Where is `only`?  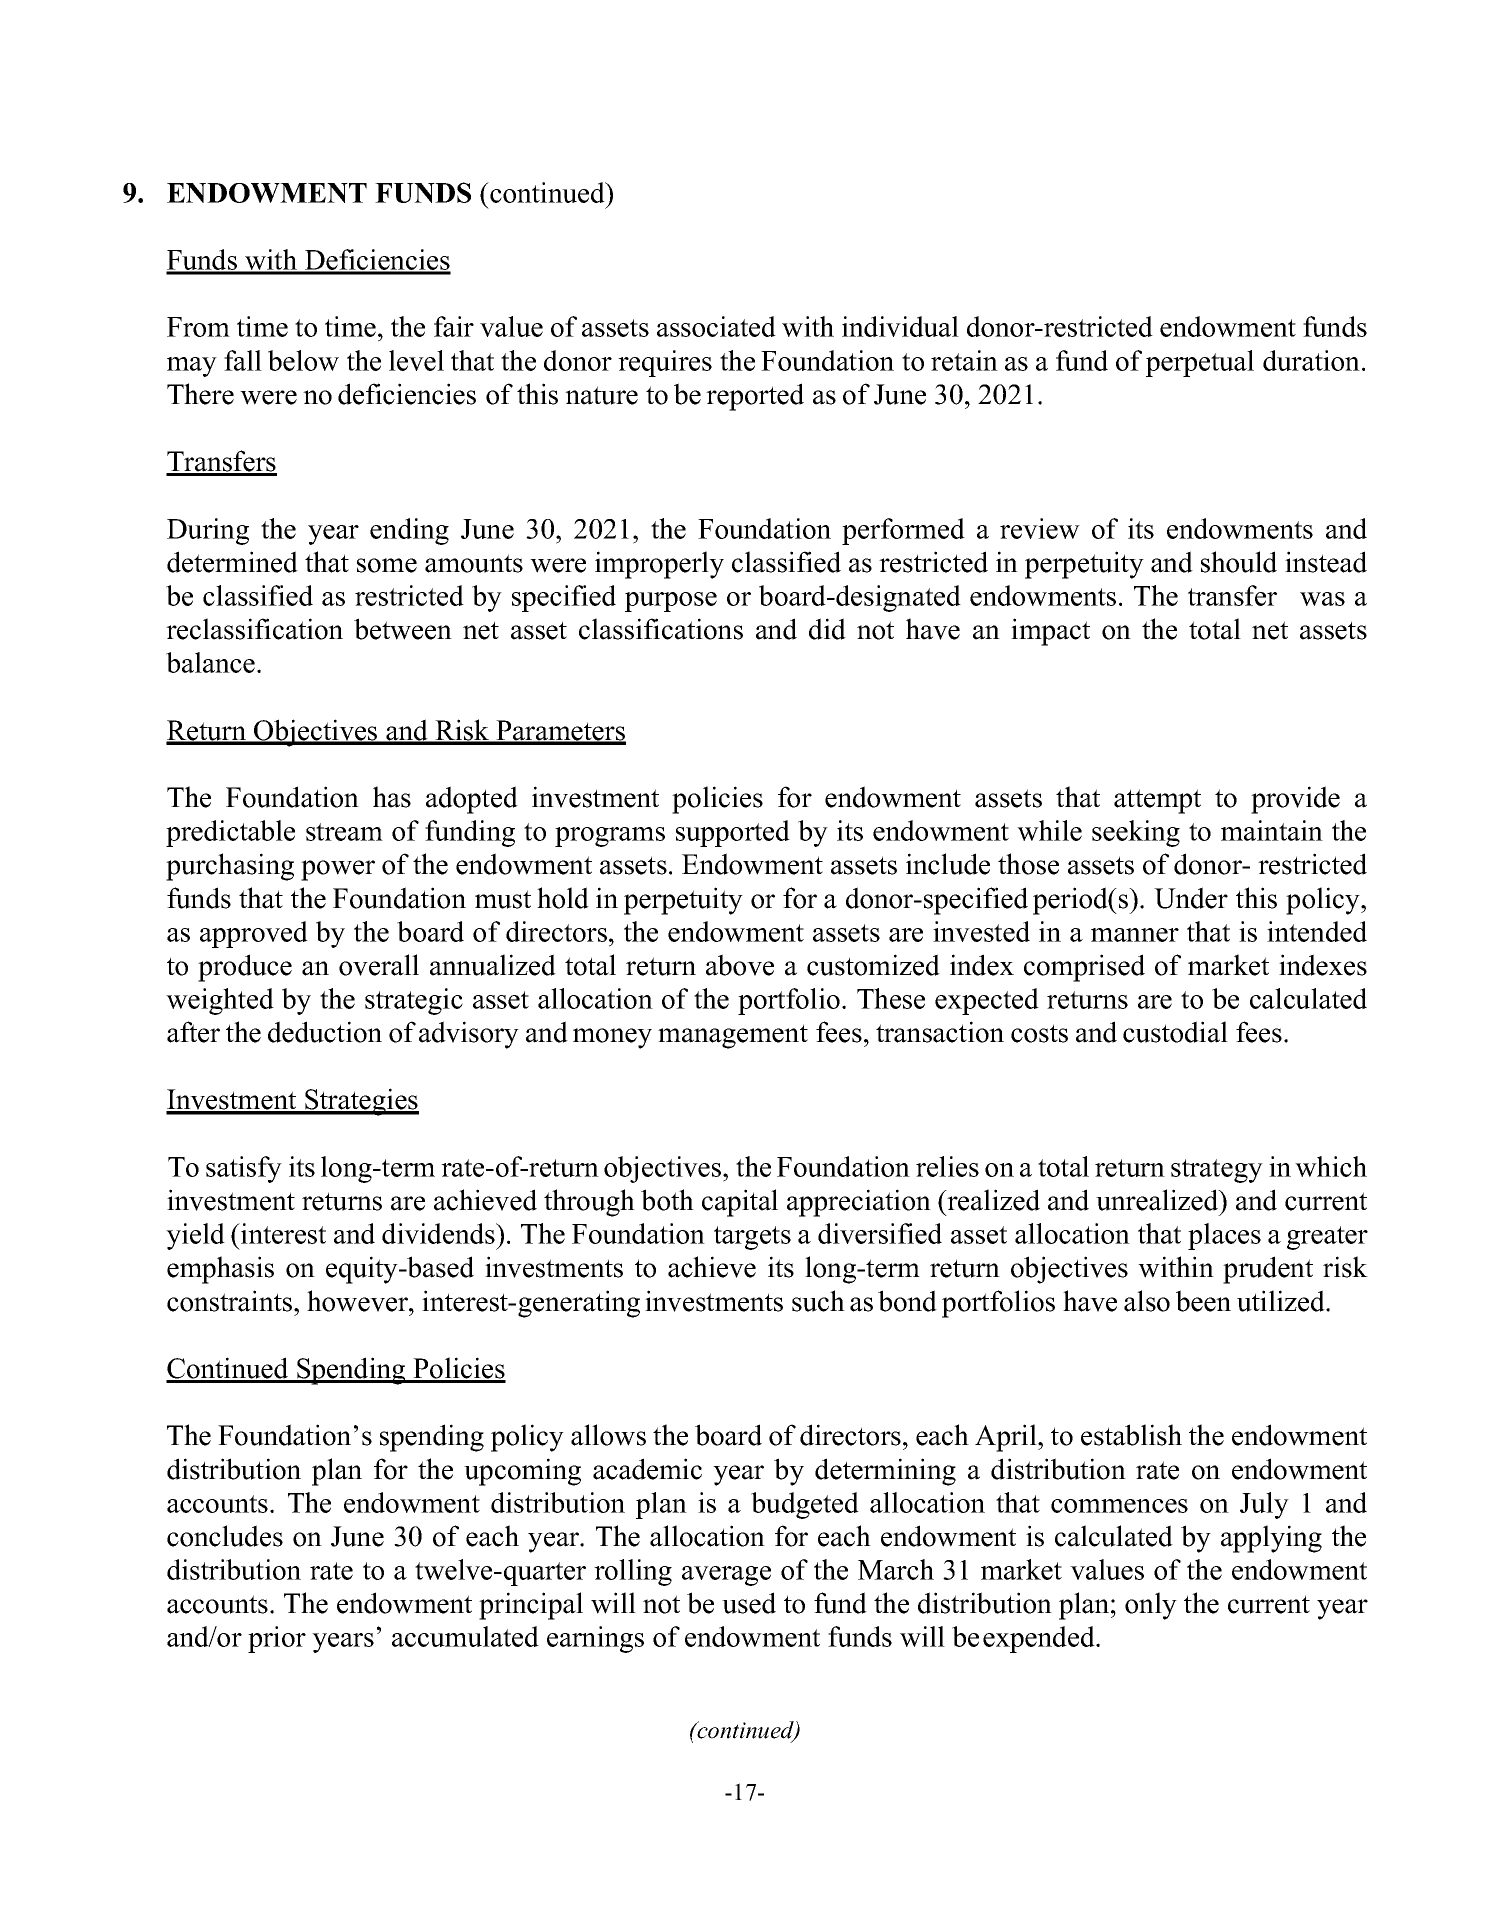
only is located at coordinates (1151, 1606).
